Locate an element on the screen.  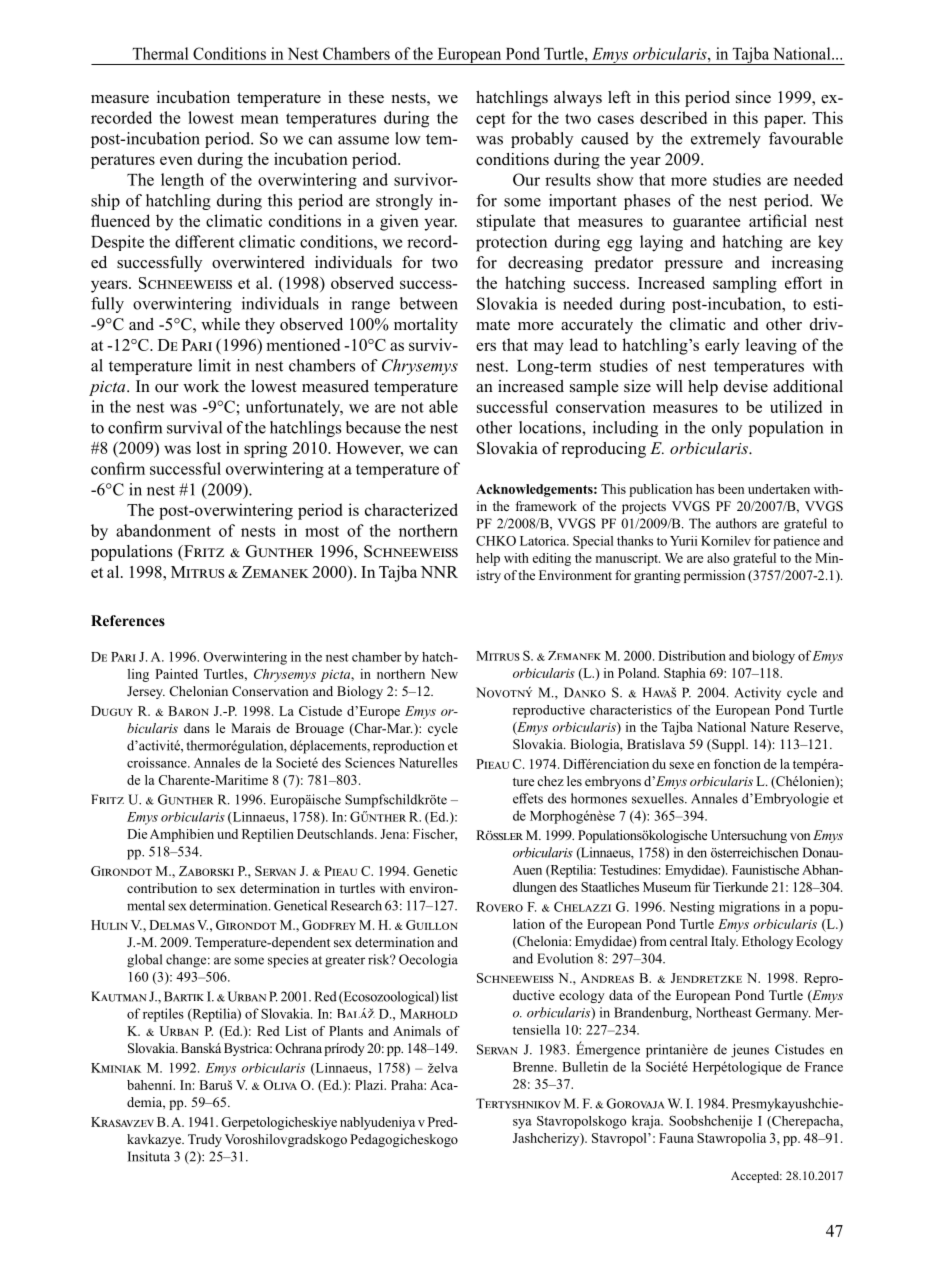
Research is located at coordinates (356, 905).
